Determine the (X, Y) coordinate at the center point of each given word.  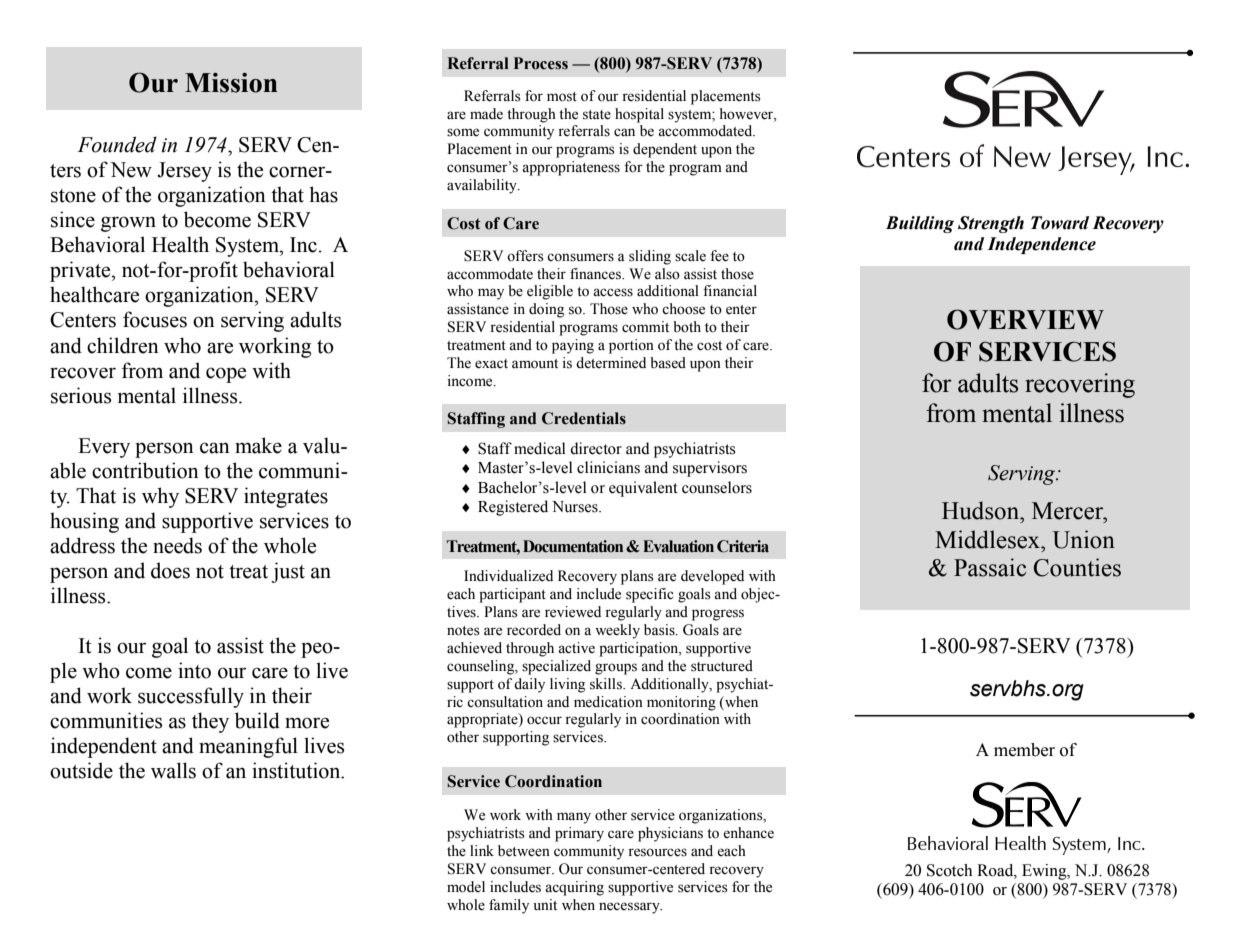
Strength (991, 224)
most (562, 97)
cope (226, 375)
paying (573, 346)
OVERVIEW (1025, 319)
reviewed (573, 612)
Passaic (990, 567)
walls (173, 770)
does (170, 570)
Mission (231, 83)
